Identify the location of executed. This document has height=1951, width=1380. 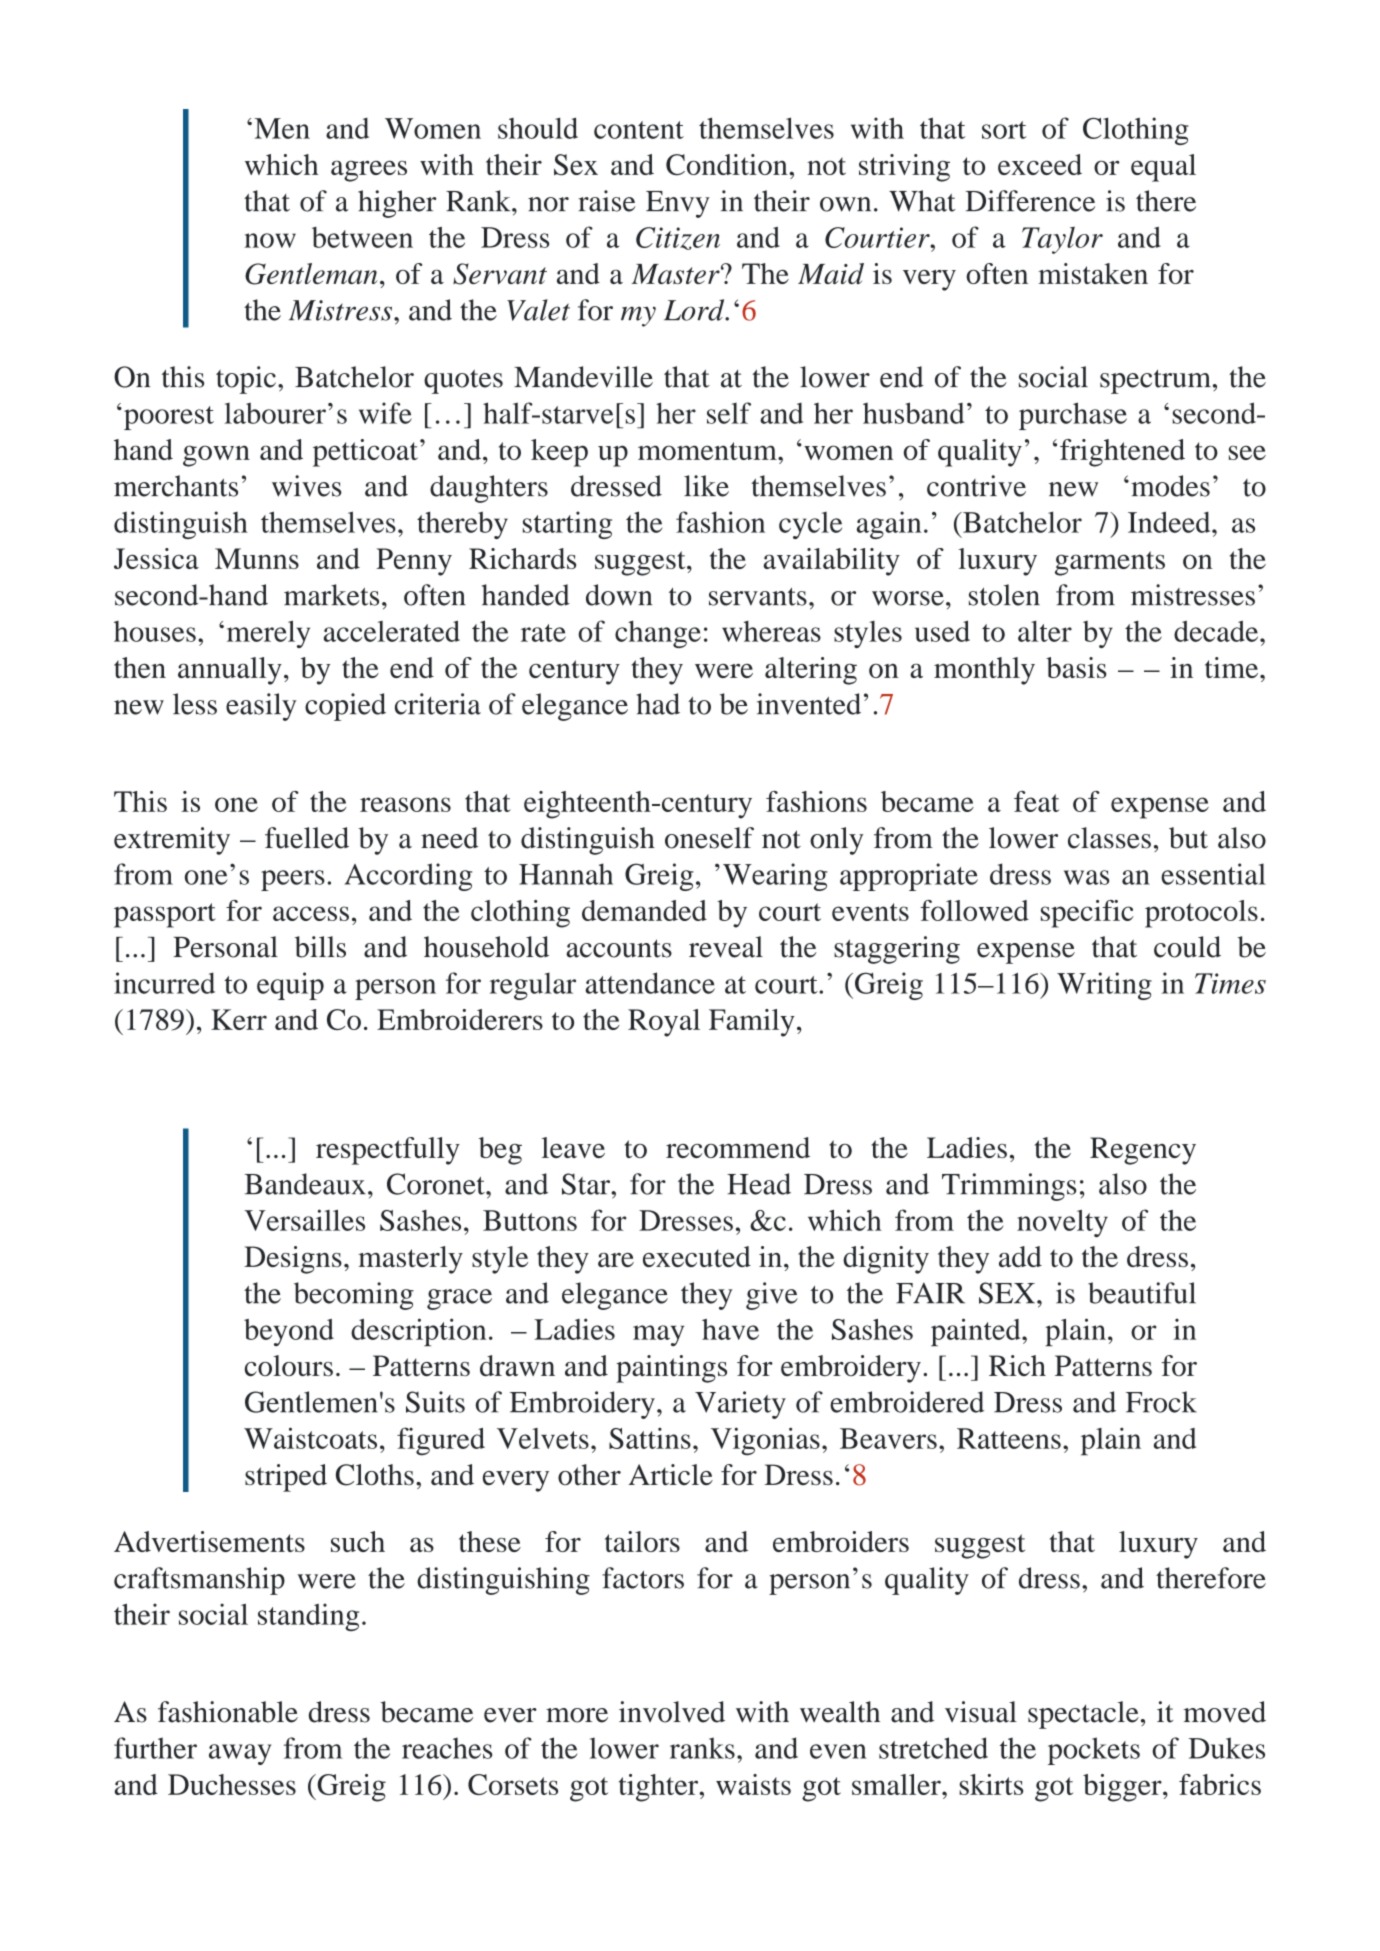
(697, 1256).
